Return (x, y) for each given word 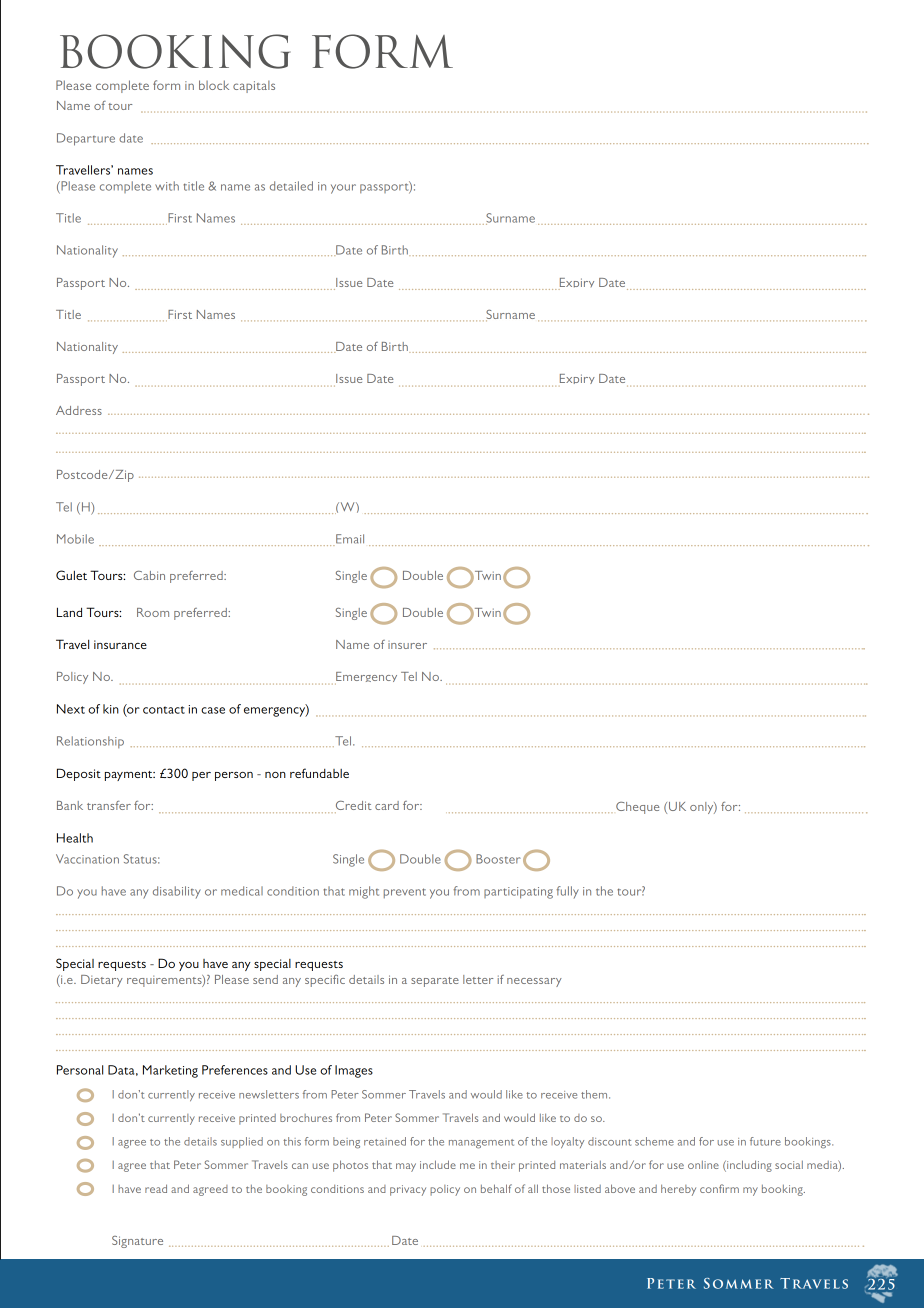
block (214, 85)
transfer (109, 805)
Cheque (637, 808)
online (703, 1165)
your (343, 189)
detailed (291, 186)
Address (79, 410)
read (156, 1188)
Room (153, 612)
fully (568, 892)
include (438, 1164)
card (387, 805)
